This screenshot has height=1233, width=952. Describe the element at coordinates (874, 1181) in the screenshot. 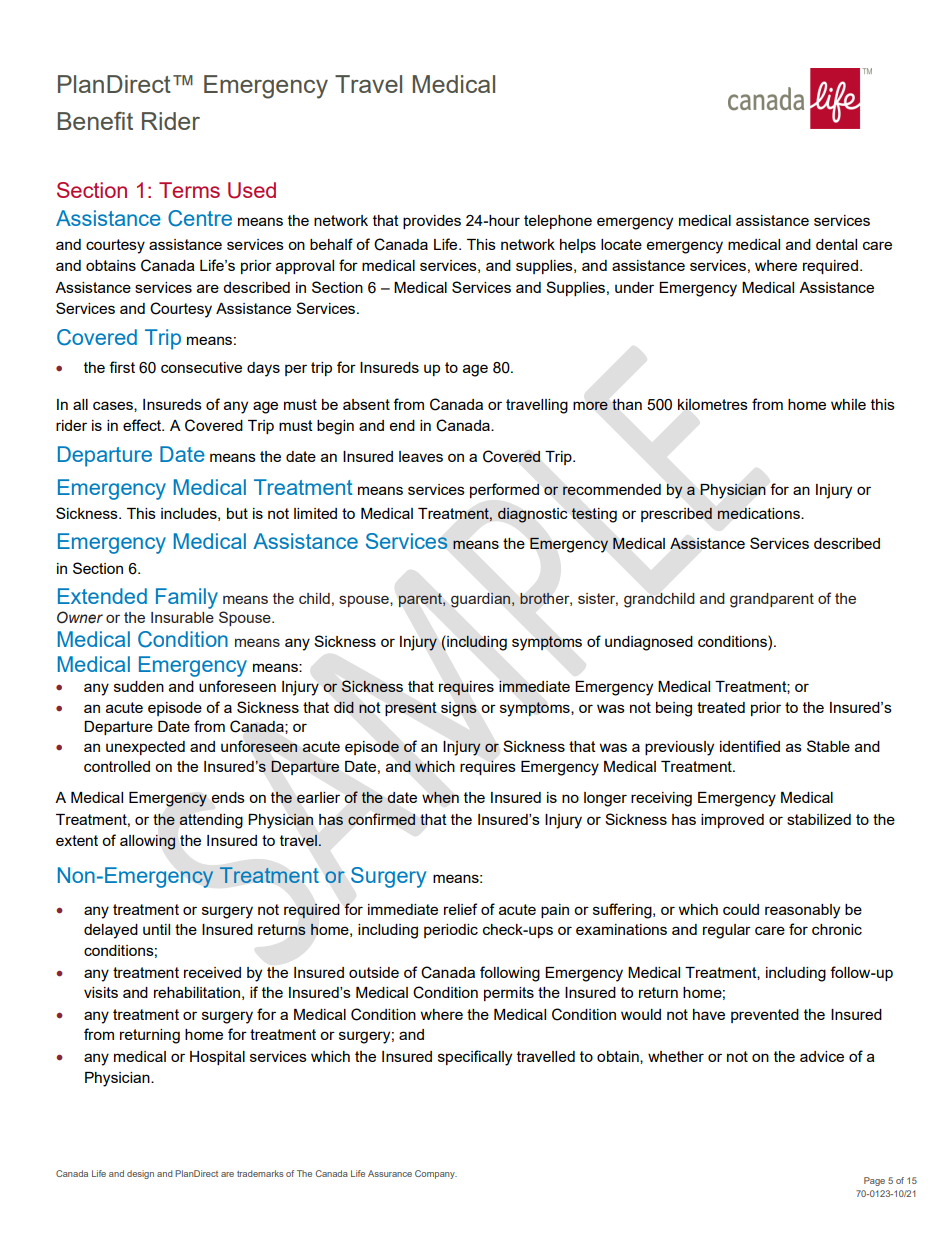

I see `Page` at that location.
